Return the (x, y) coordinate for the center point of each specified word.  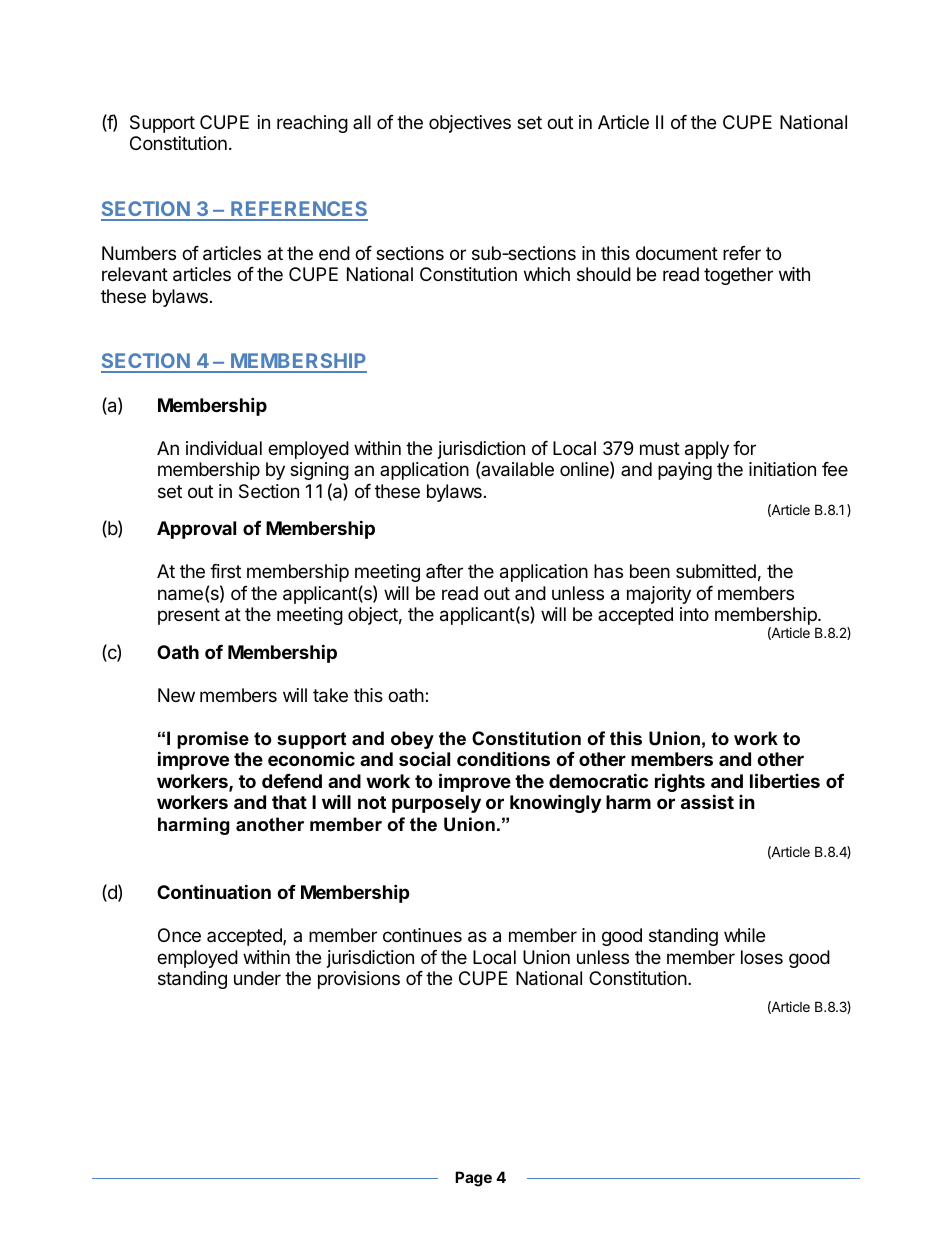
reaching (312, 124)
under (257, 978)
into (694, 614)
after (444, 571)
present (189, 616)
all (362, 122)
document (677, 253)
